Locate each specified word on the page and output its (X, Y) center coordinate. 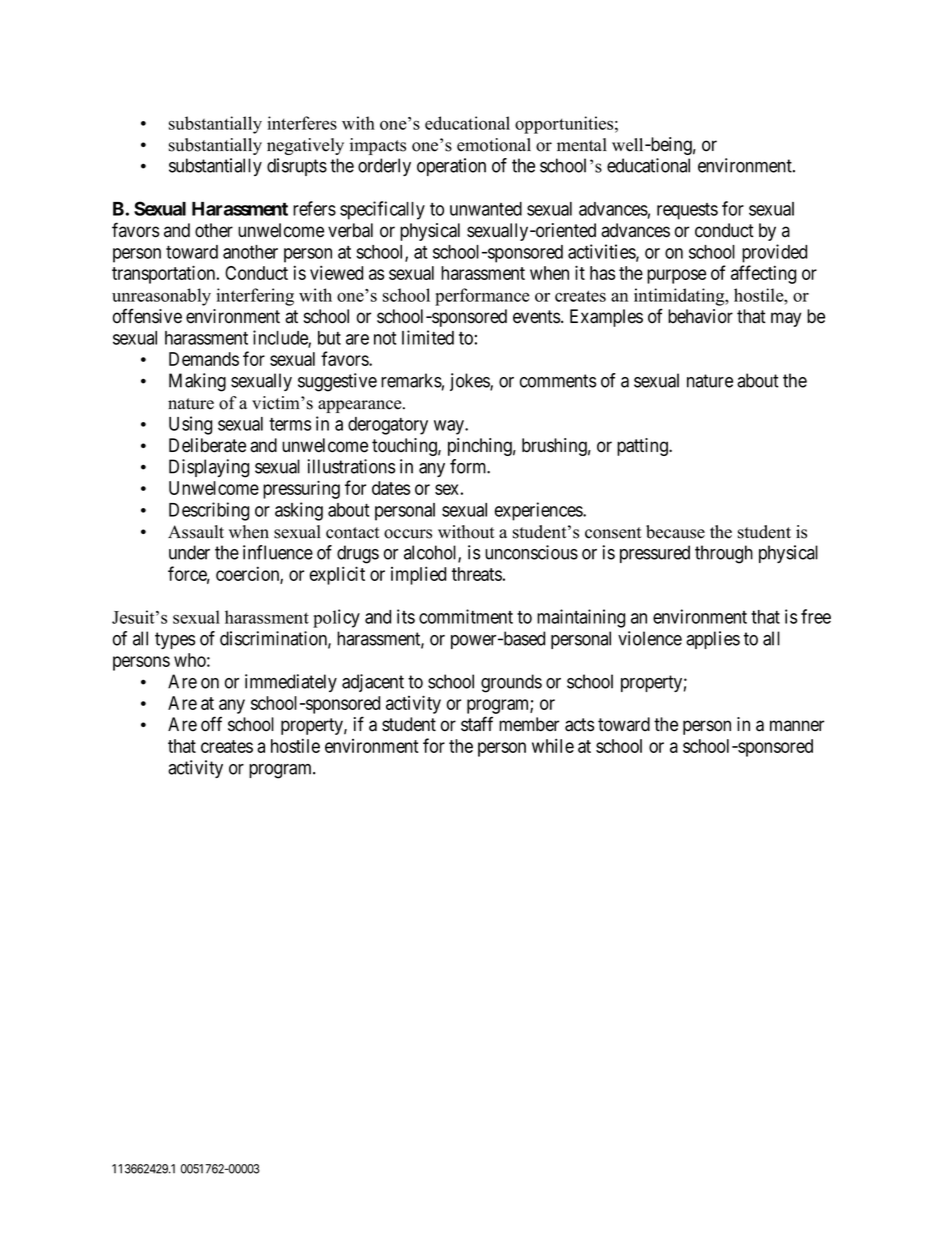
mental (582, 145)
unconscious (531, 552)
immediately (291, 683)
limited (428, 337)
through (724, 554)
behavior (700, 316)
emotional (494, 145)
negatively (305, 146)
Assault (196, 532)
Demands (204, 359)
